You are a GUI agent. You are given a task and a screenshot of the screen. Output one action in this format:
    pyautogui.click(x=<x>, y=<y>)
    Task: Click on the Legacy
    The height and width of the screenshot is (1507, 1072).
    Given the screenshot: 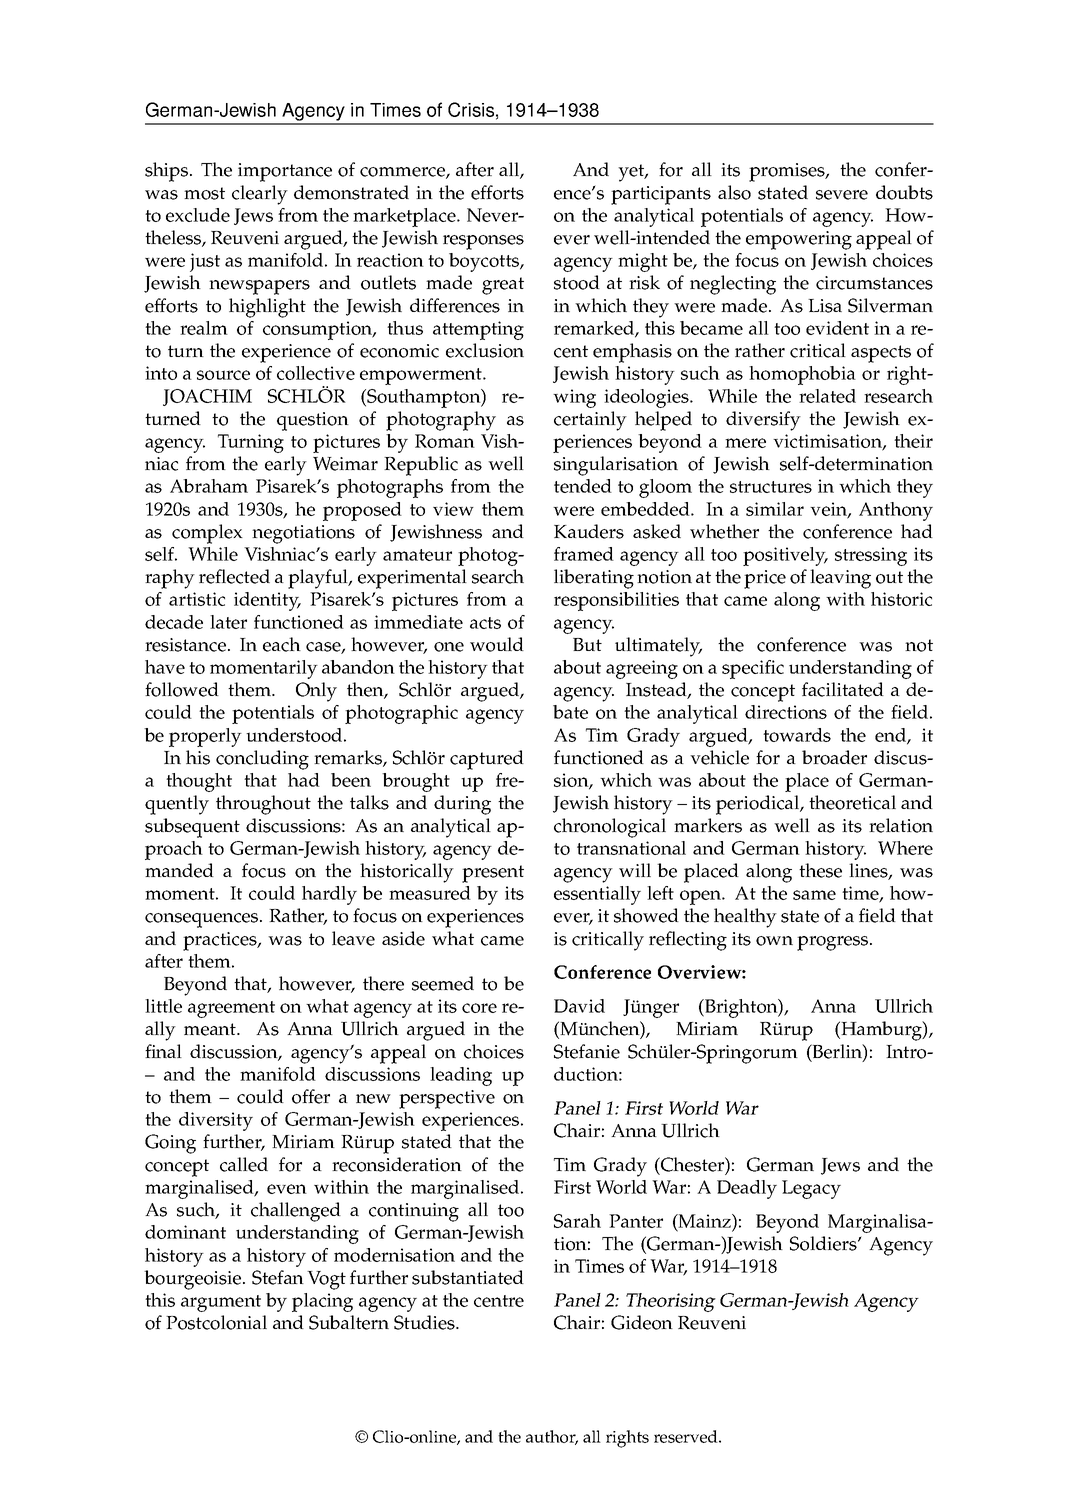 What is the action you would take?
    pyautogui.click(x=811, y=1189)
